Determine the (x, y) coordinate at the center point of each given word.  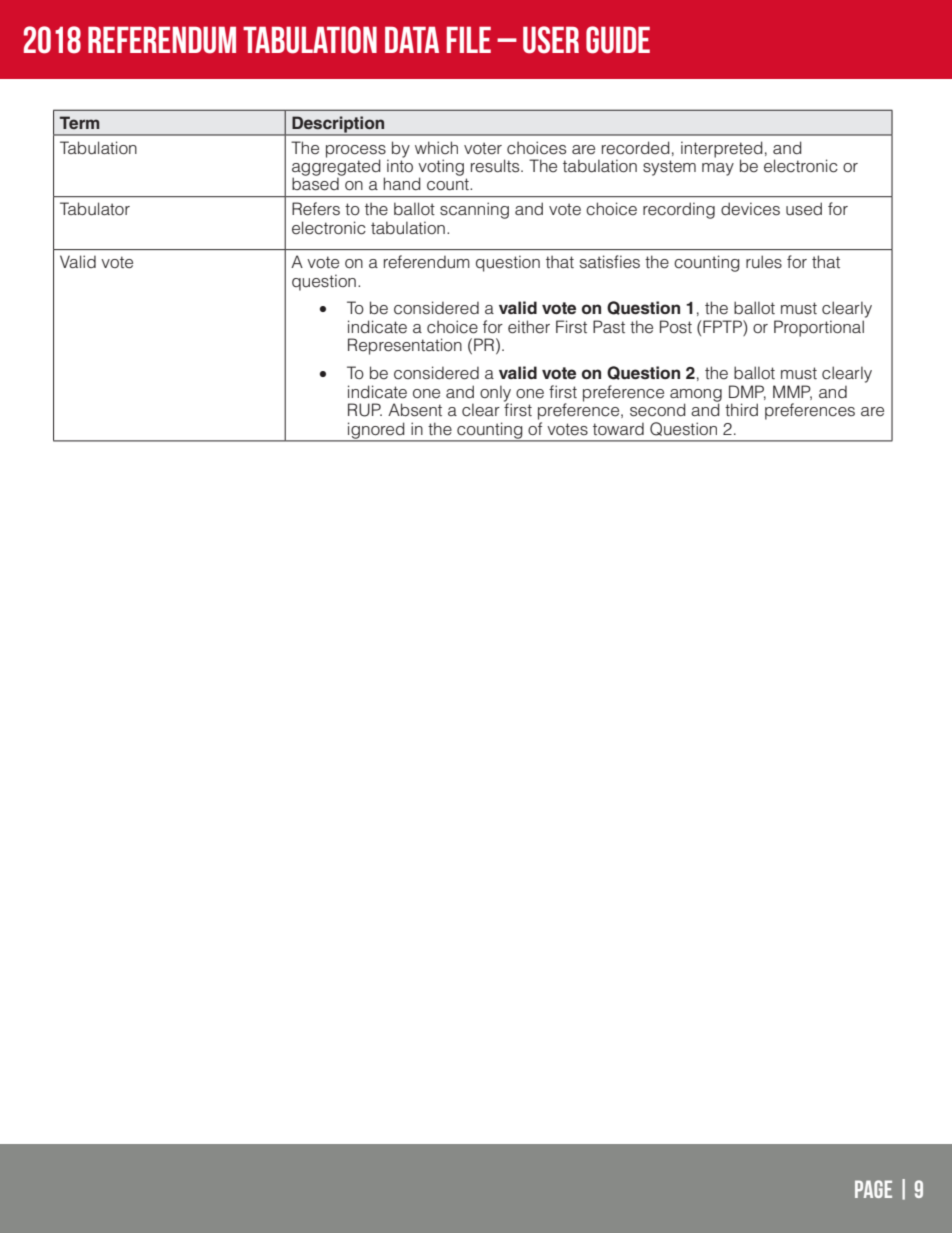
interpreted (722, 149)
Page (873, 1189)
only (496, 394)
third (741, 410)
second (658, 410)
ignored (376, 431)
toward (618, 429)
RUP (365, 410)
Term (79, 122)
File (469, 39)
